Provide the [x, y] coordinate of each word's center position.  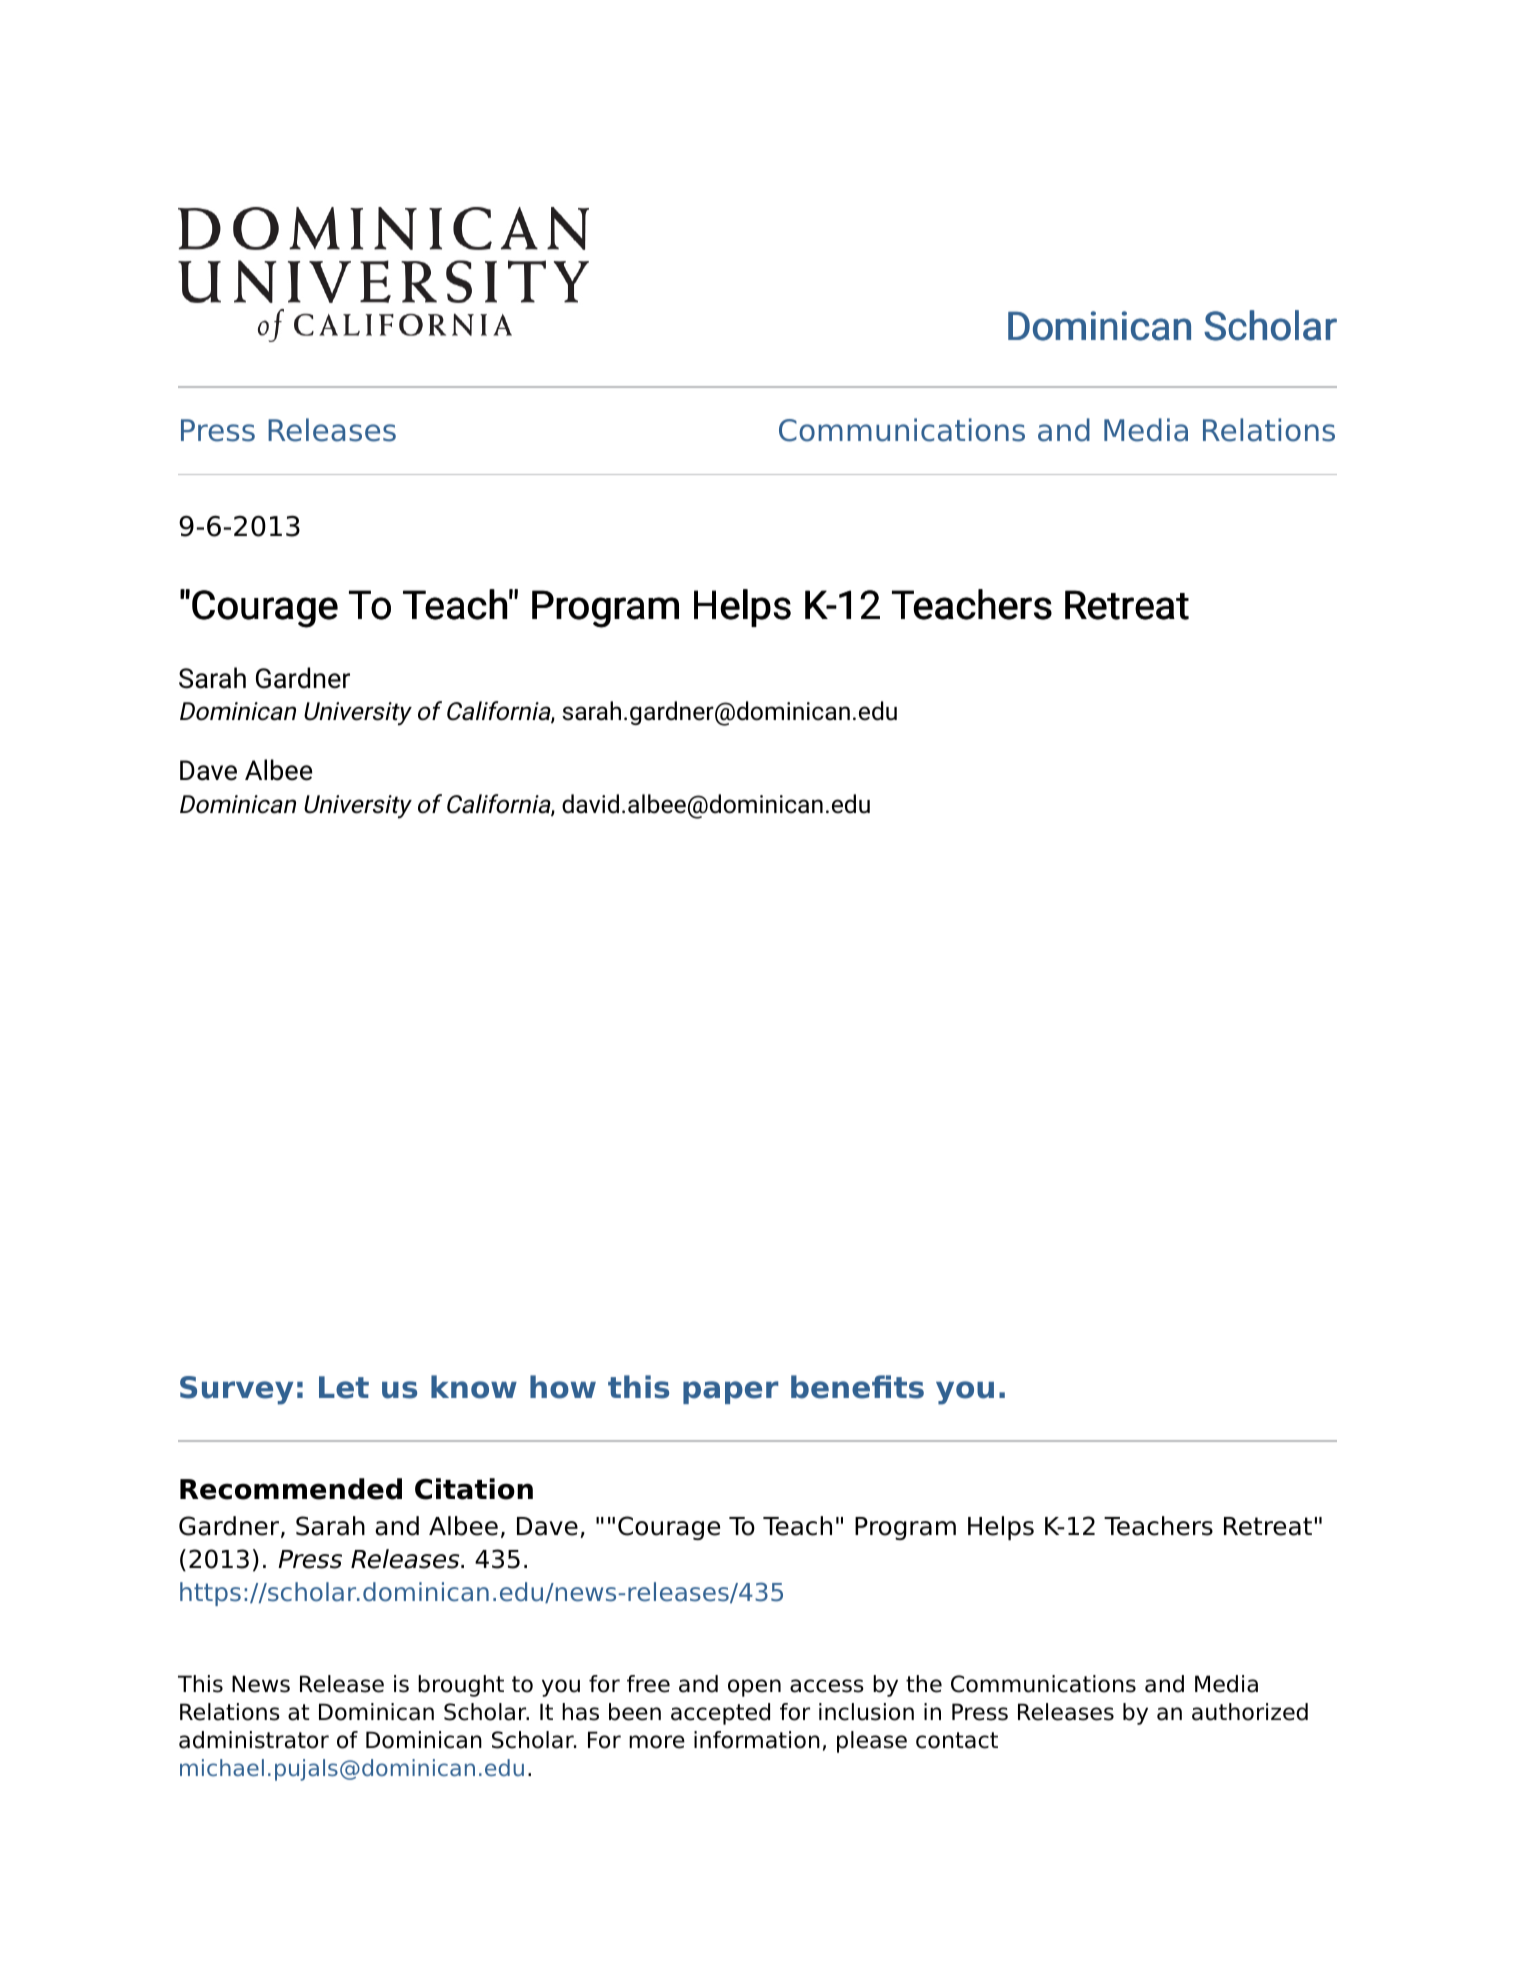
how [563, 1387]
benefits [857, 1387]
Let [344, 1387]
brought [461, 1686]
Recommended [291, 1489]
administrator [254, 1740]
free [648, 1684]
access [827, 1686]
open [754, 1688]
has [580, 1712]
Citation [474, 1489]
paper [731, 1392]
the [924, 1684]
